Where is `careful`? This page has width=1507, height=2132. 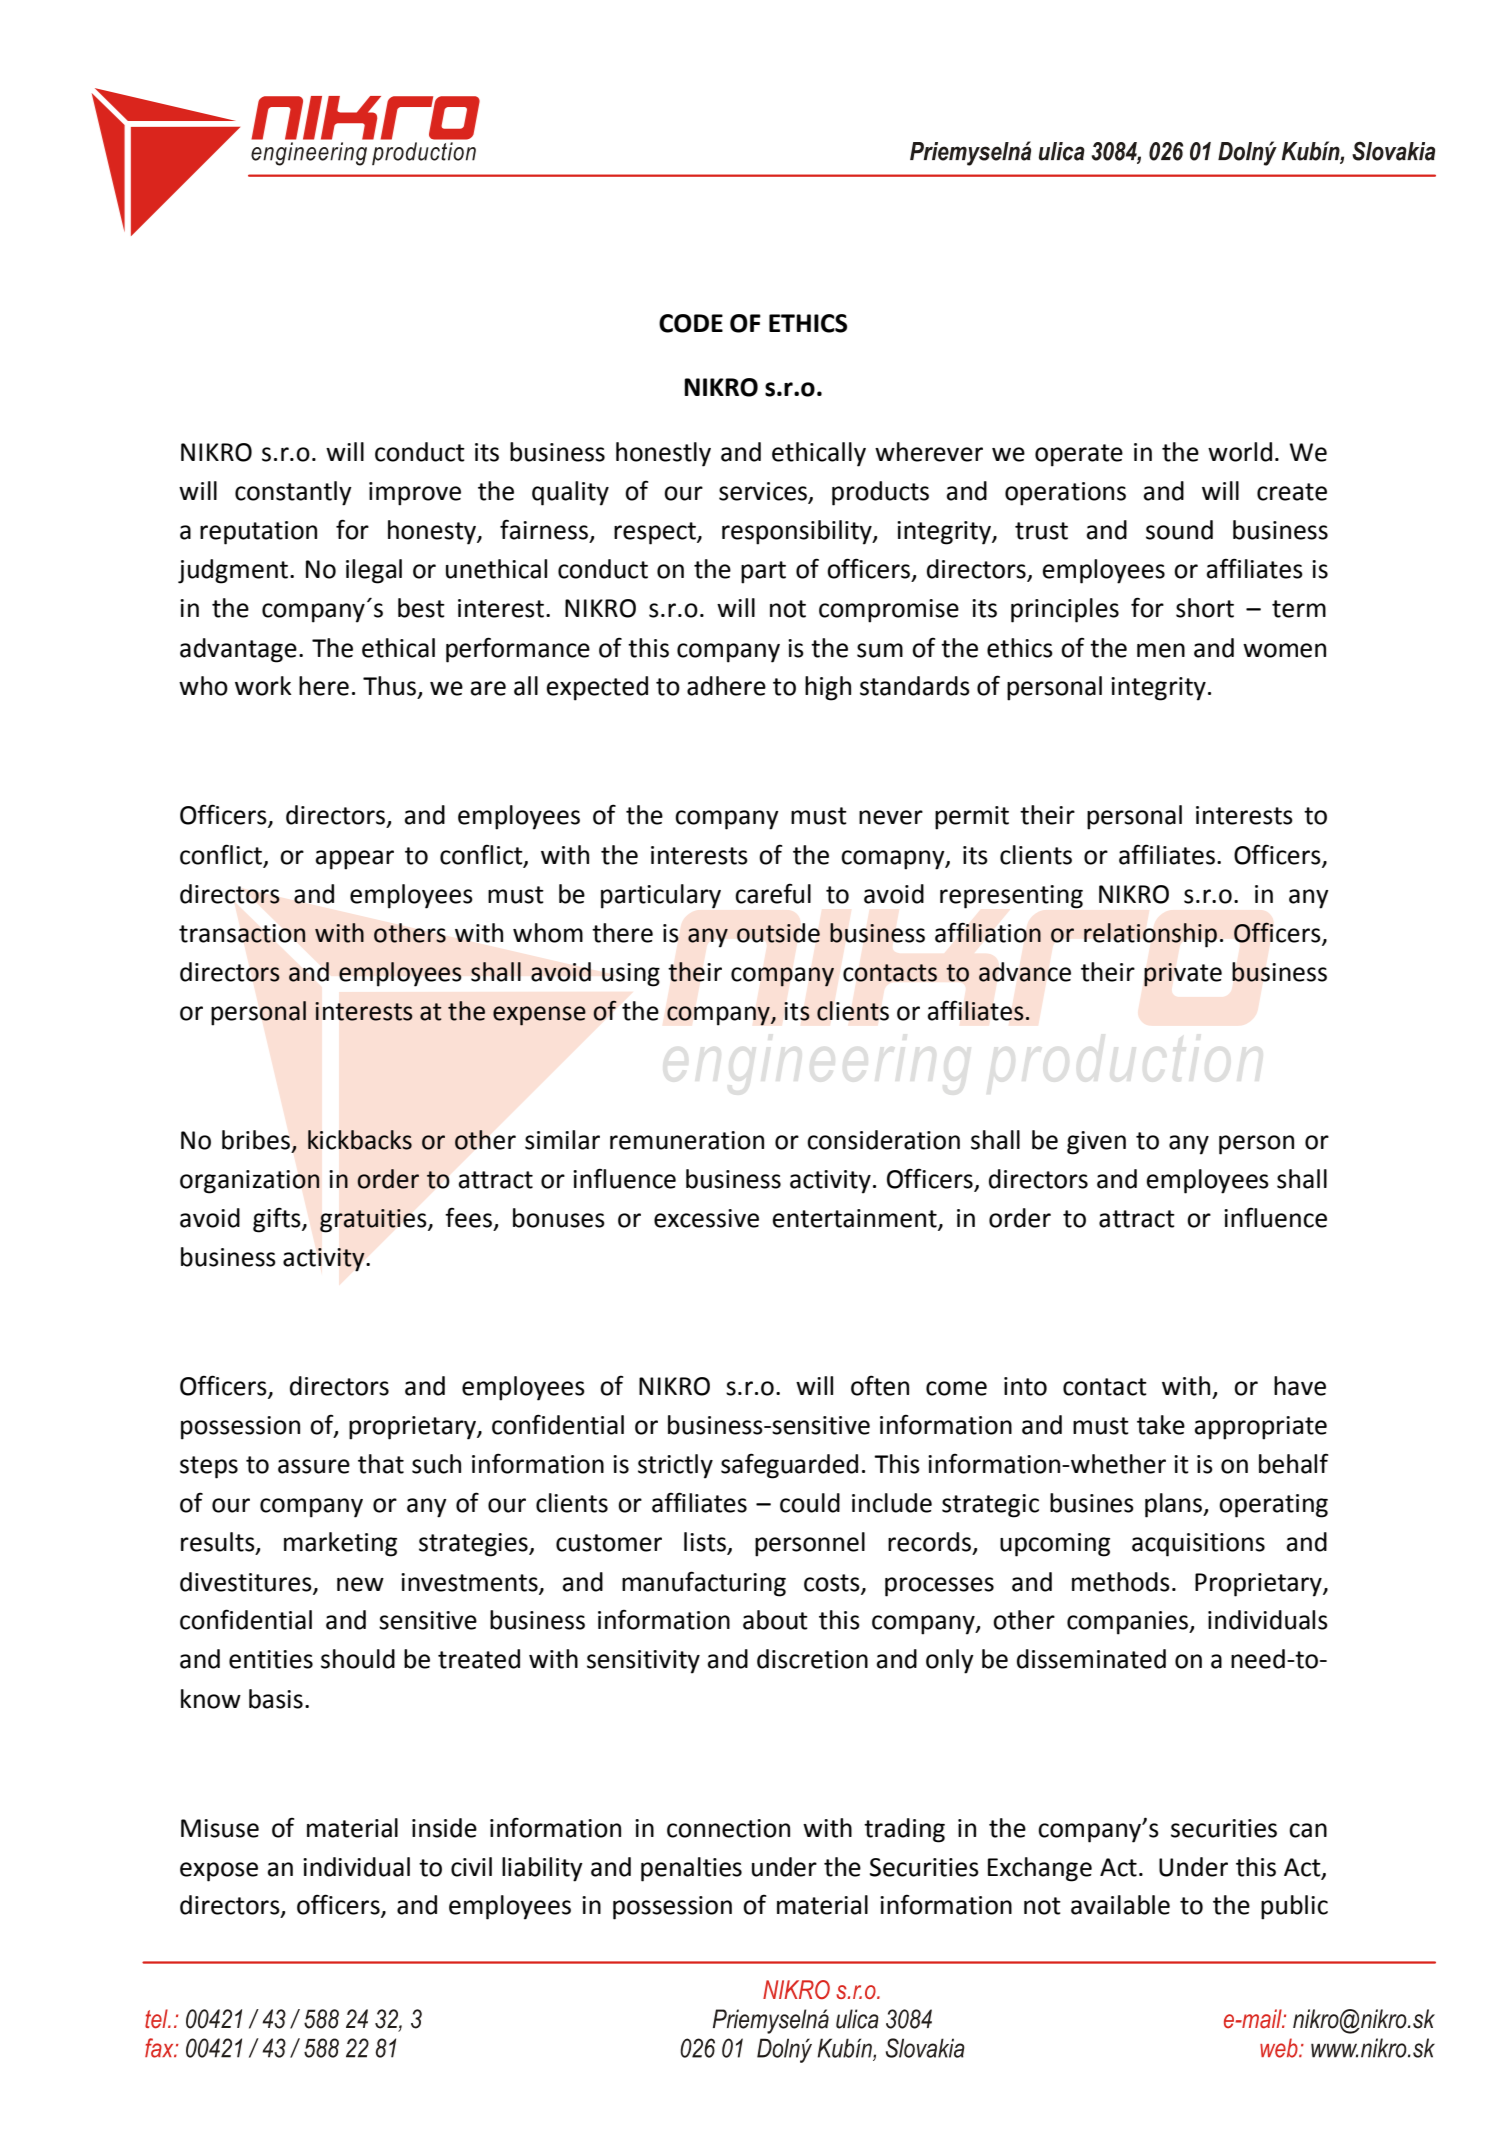 careful is located at coordinates (773, 893).
